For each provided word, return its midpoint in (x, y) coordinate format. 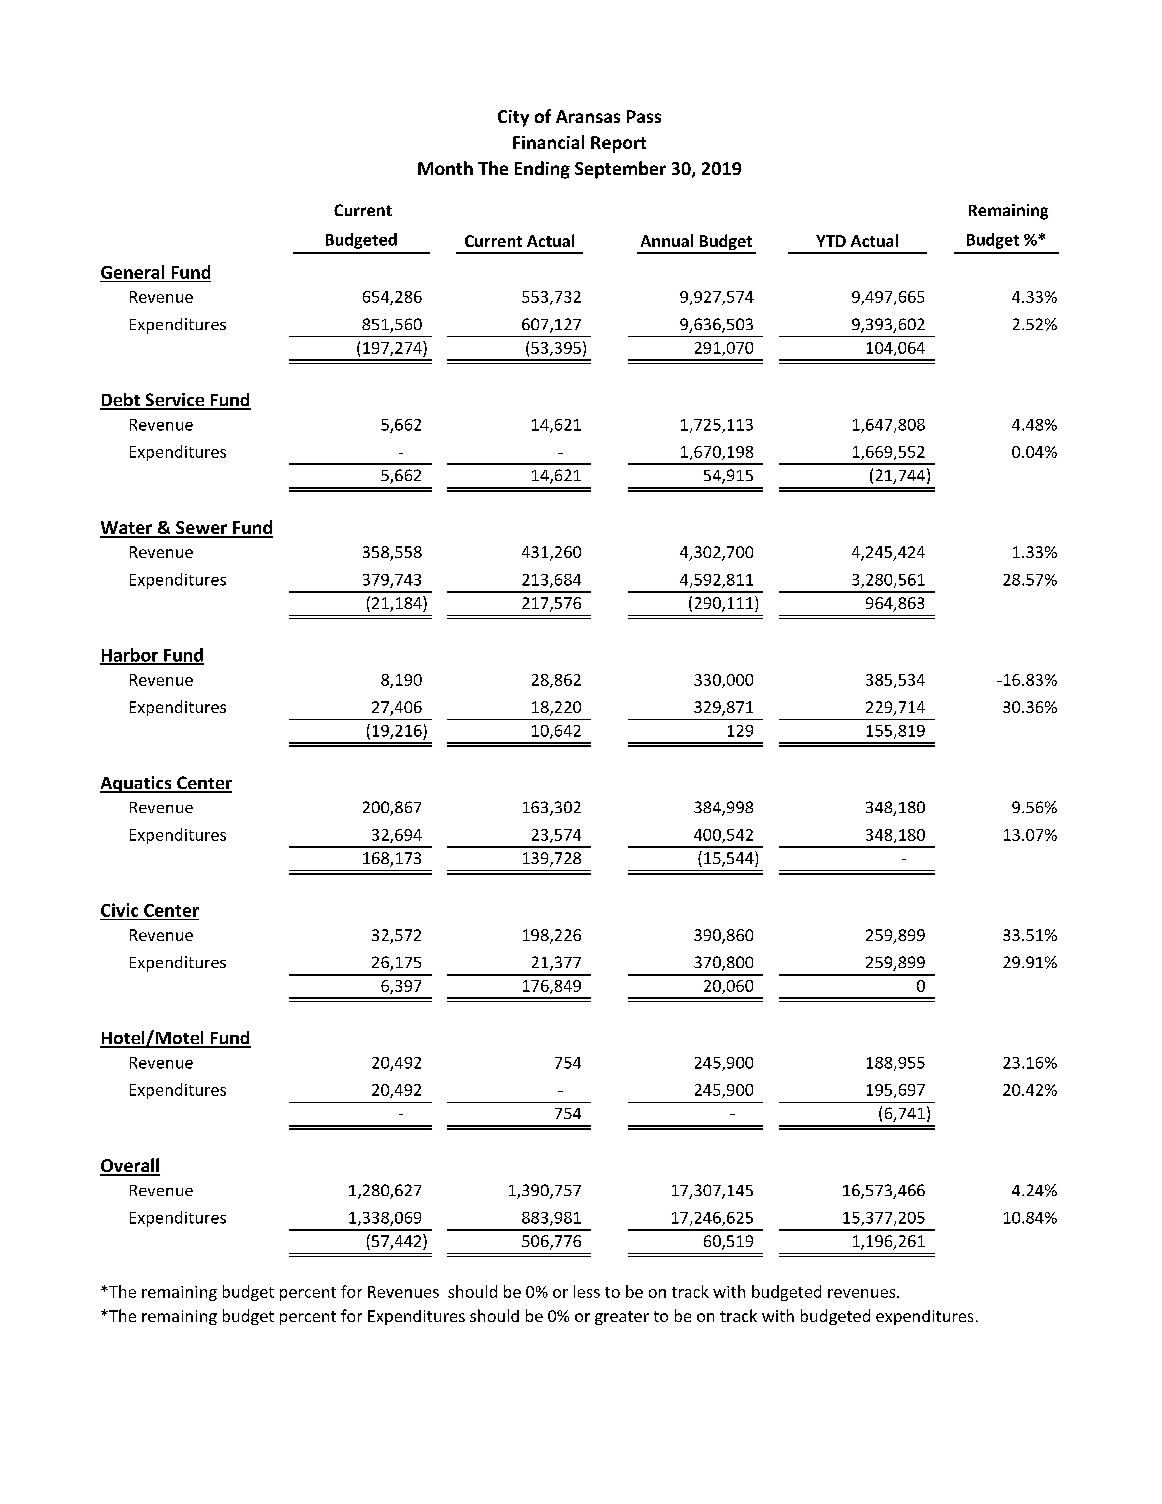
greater (622, 1318)
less (587, 1291)
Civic (119, 910)
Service (175, 401)
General (132, 272)
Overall (130, 1166)
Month (445, 168)
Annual (667, 240)
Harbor (130, 656)
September (620, 170)
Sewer (202, 529)
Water (127, 529)
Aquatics (137, 784)
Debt (121, 401)
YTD (831, 241)
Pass (644, 116)
